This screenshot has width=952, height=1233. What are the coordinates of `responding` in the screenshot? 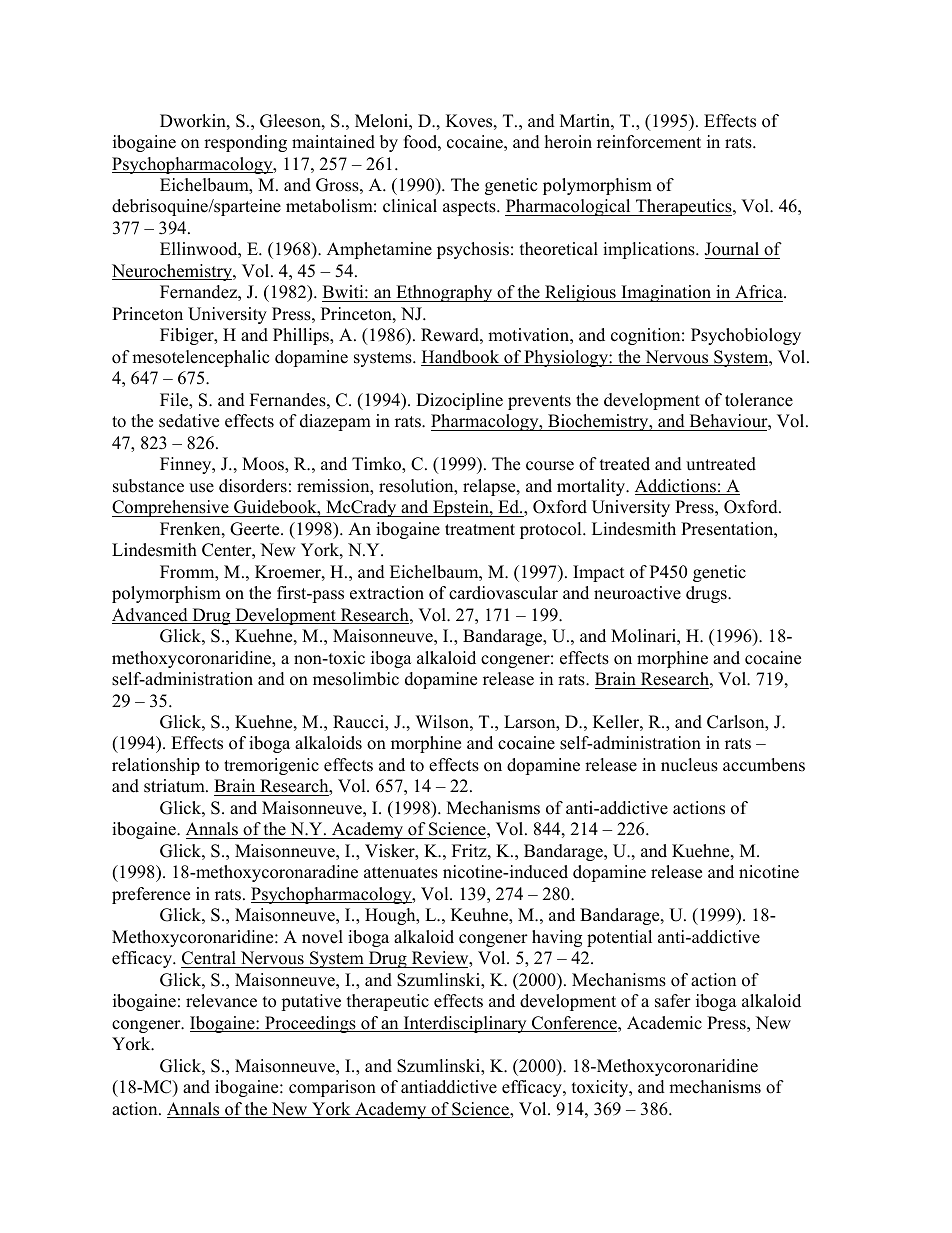 It's located at (245, 143).
